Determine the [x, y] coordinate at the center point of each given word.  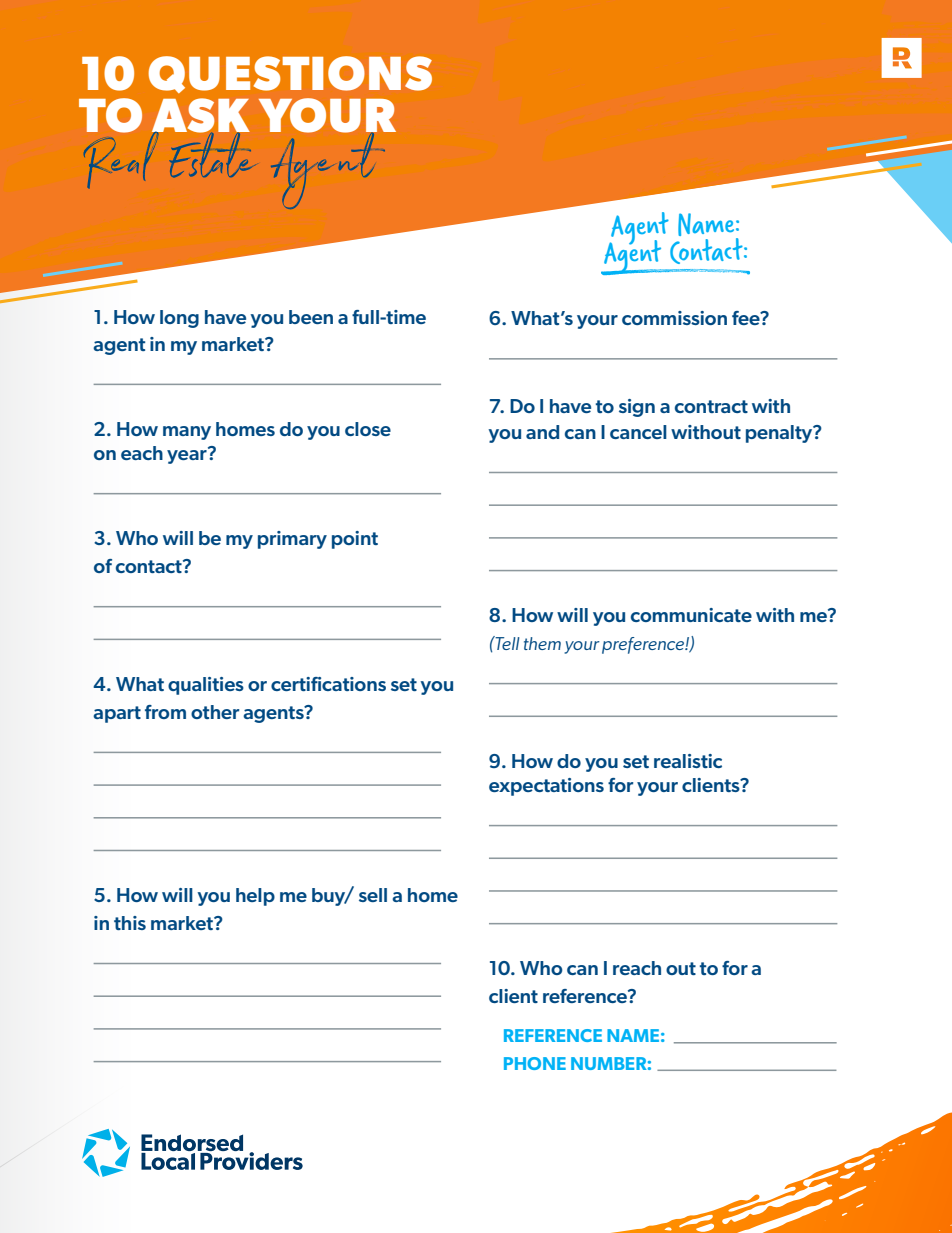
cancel [638, 432]
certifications [328, 684]
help [255, 897]
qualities [206, 686]
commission [674, 318]
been [311, 317]
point [355, 540]
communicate [691, 615]
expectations [546, 787]
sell [373, 895]
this [130, 923]
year [188, 456]
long [179, 319]
